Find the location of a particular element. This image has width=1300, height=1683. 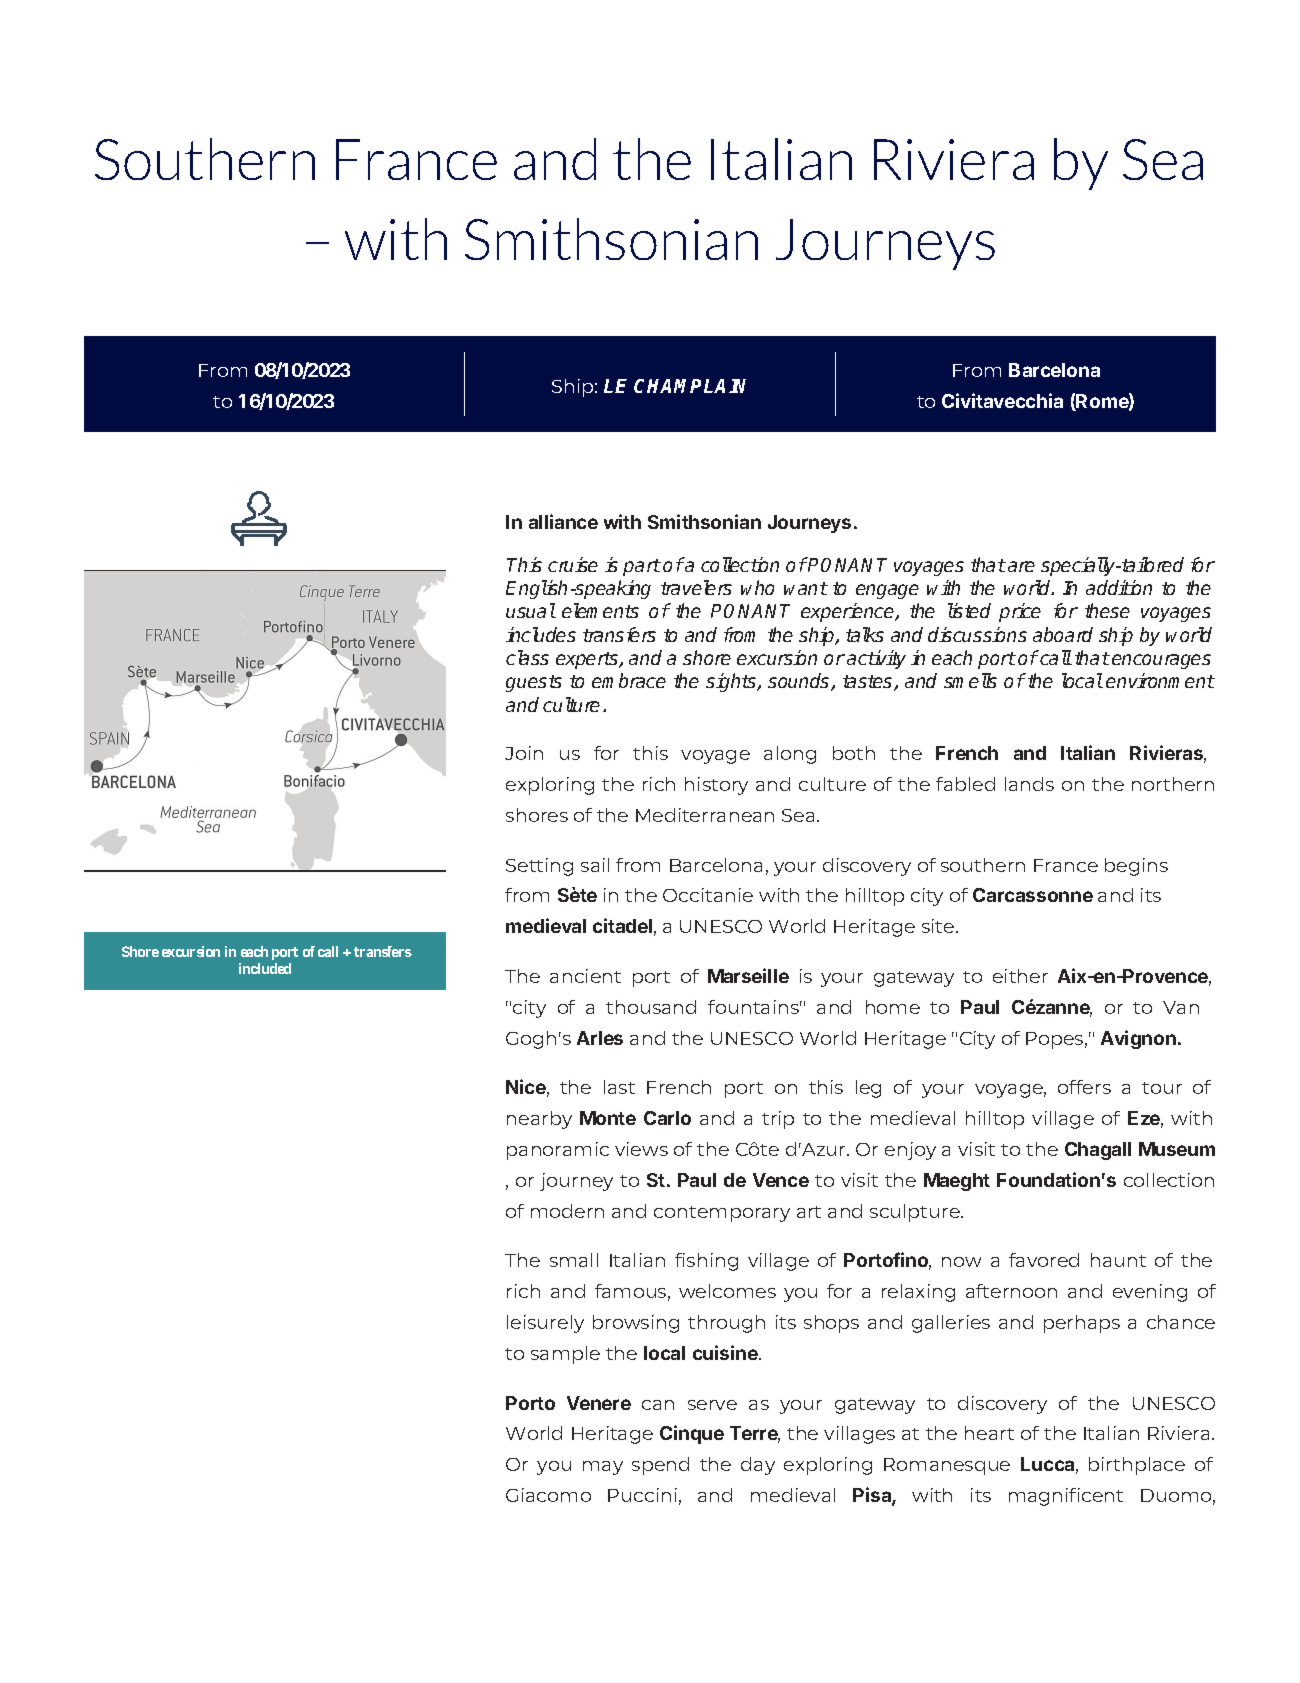

either is located at coordinates (1020, 976).
